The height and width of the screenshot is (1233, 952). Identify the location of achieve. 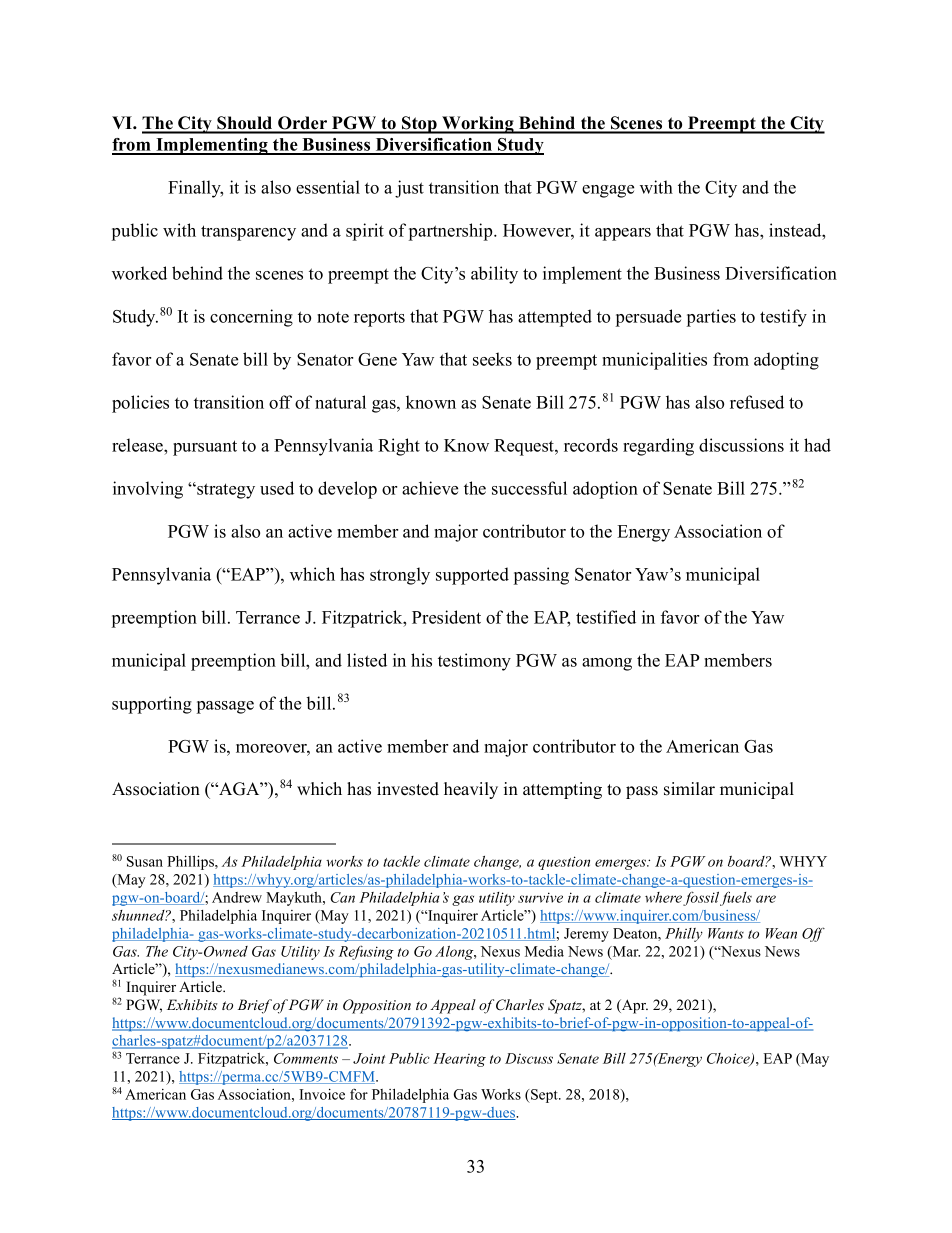
(430, 488).
